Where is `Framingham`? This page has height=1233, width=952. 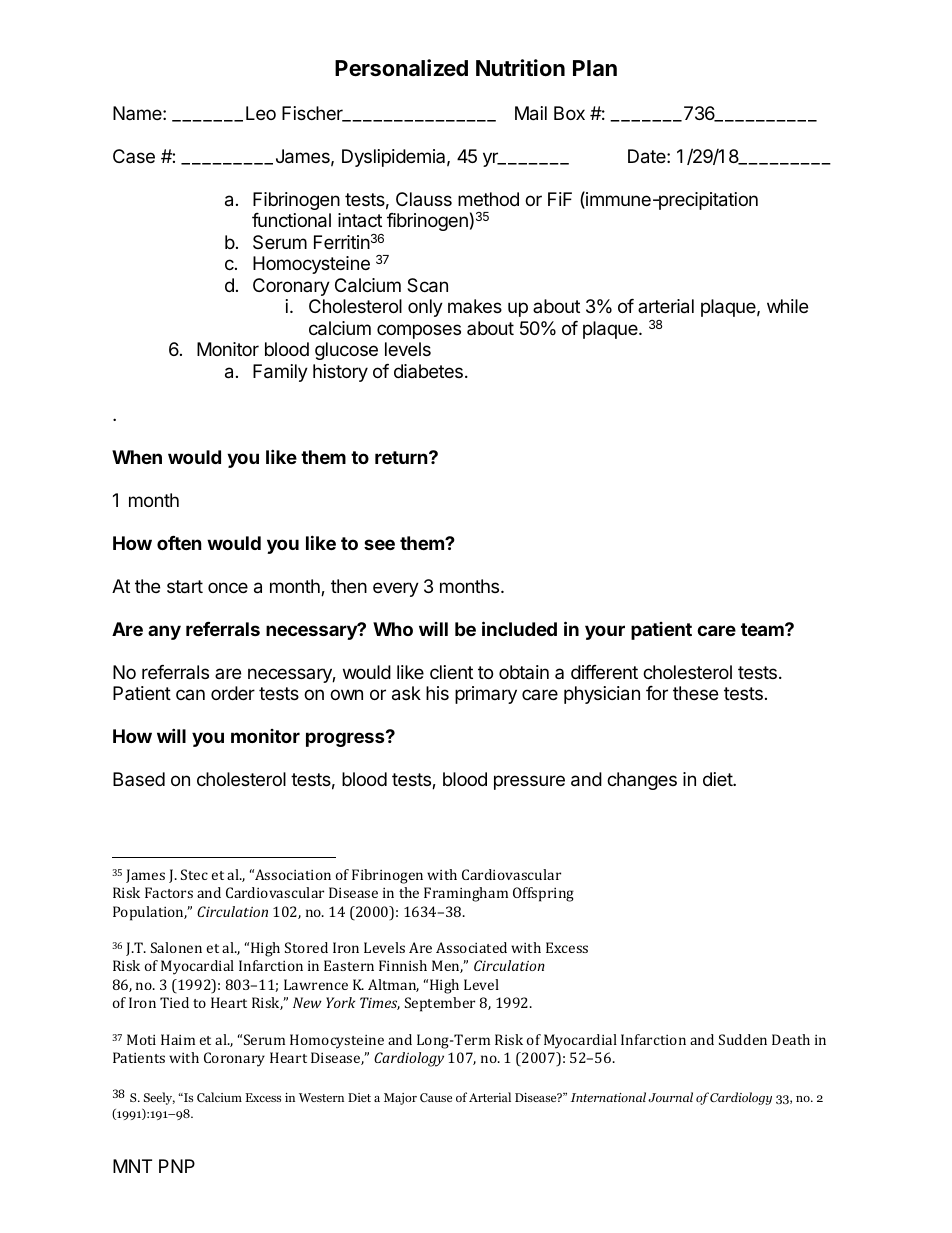
Framingham is located at coordinates (466, 894).
